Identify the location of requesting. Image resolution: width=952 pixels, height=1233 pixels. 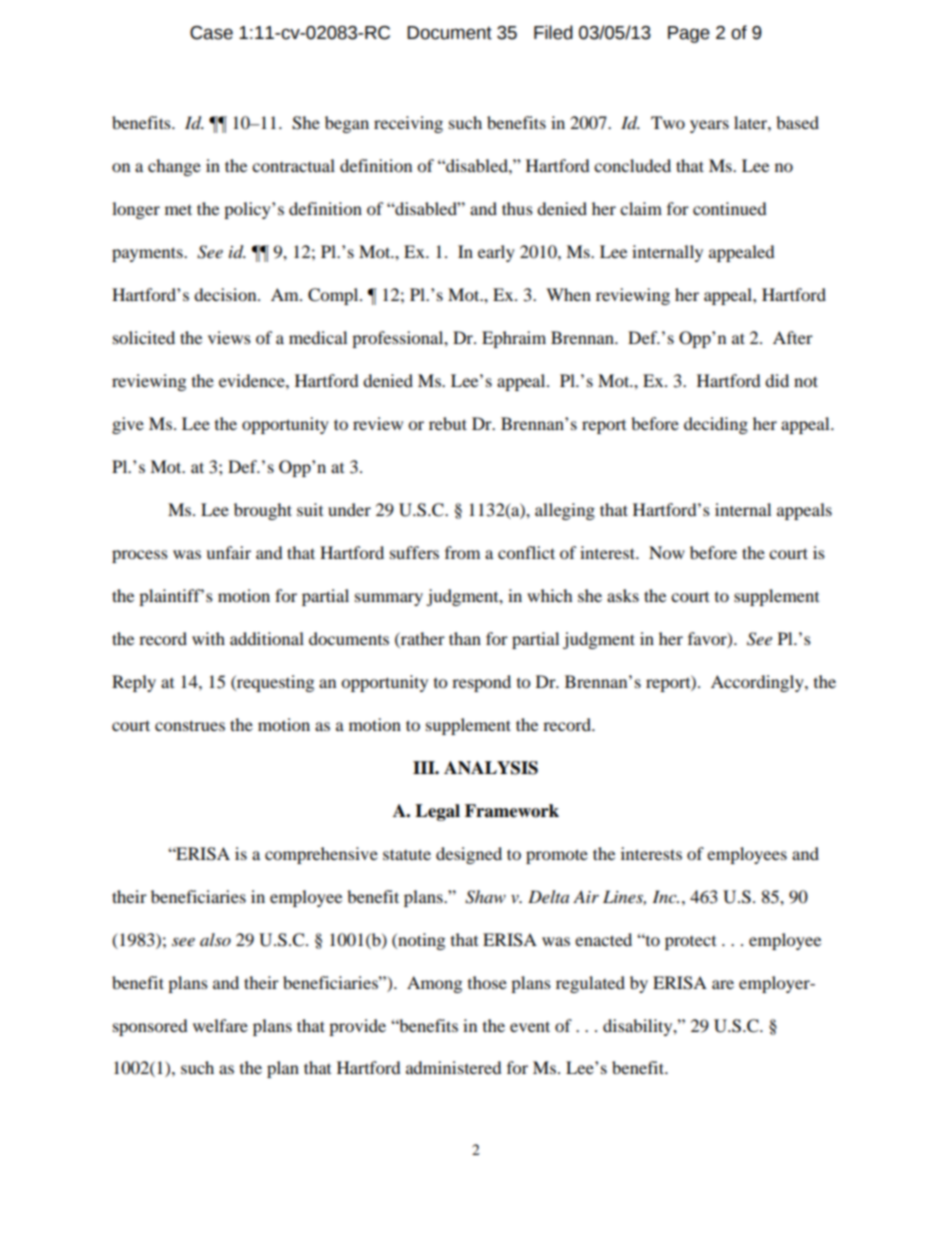
(274, 683).
